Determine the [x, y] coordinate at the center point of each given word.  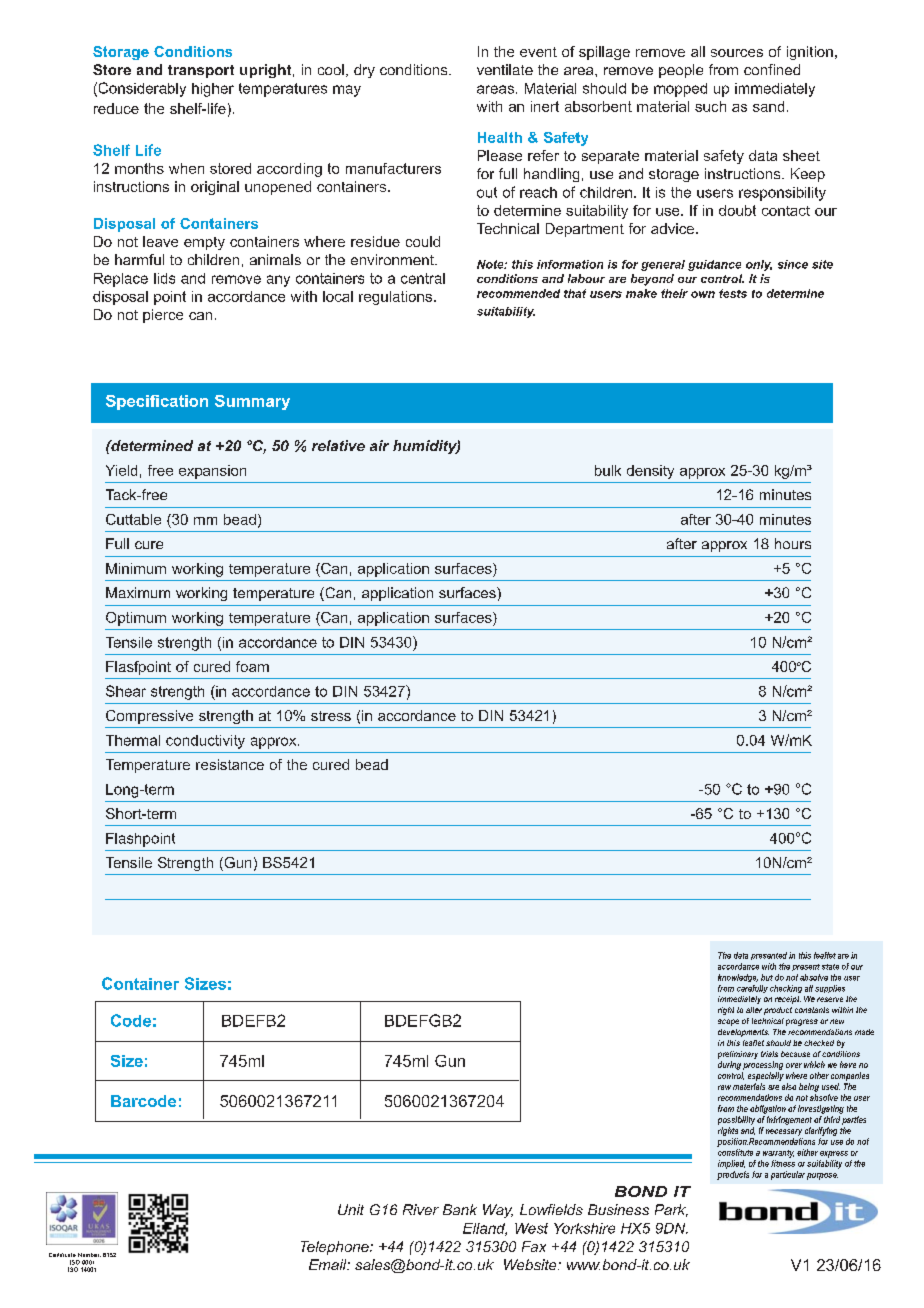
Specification [157, 402]
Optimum [136, 619]
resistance [230, 764]
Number [89, 1255]
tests [733, 293]
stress [331, 716]
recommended [518, 293]
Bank [460, 1209]
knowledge [738, 978]
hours [793, 543]
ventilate [505, 69]
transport [201, 71]
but [767, 977]
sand [768, 106]
